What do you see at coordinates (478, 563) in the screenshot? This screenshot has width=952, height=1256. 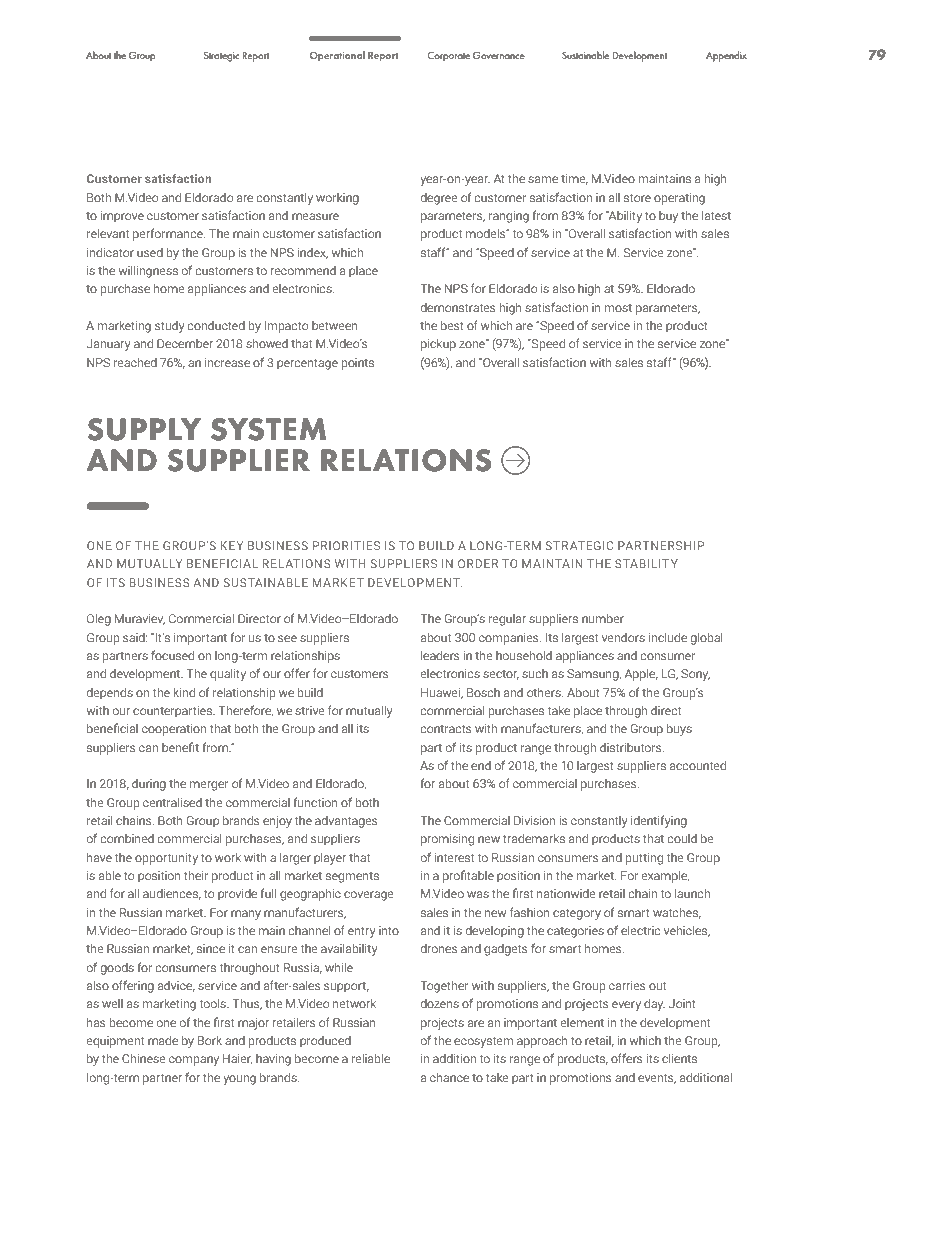 I see `ORDER` at bounding box center [478, 563].
